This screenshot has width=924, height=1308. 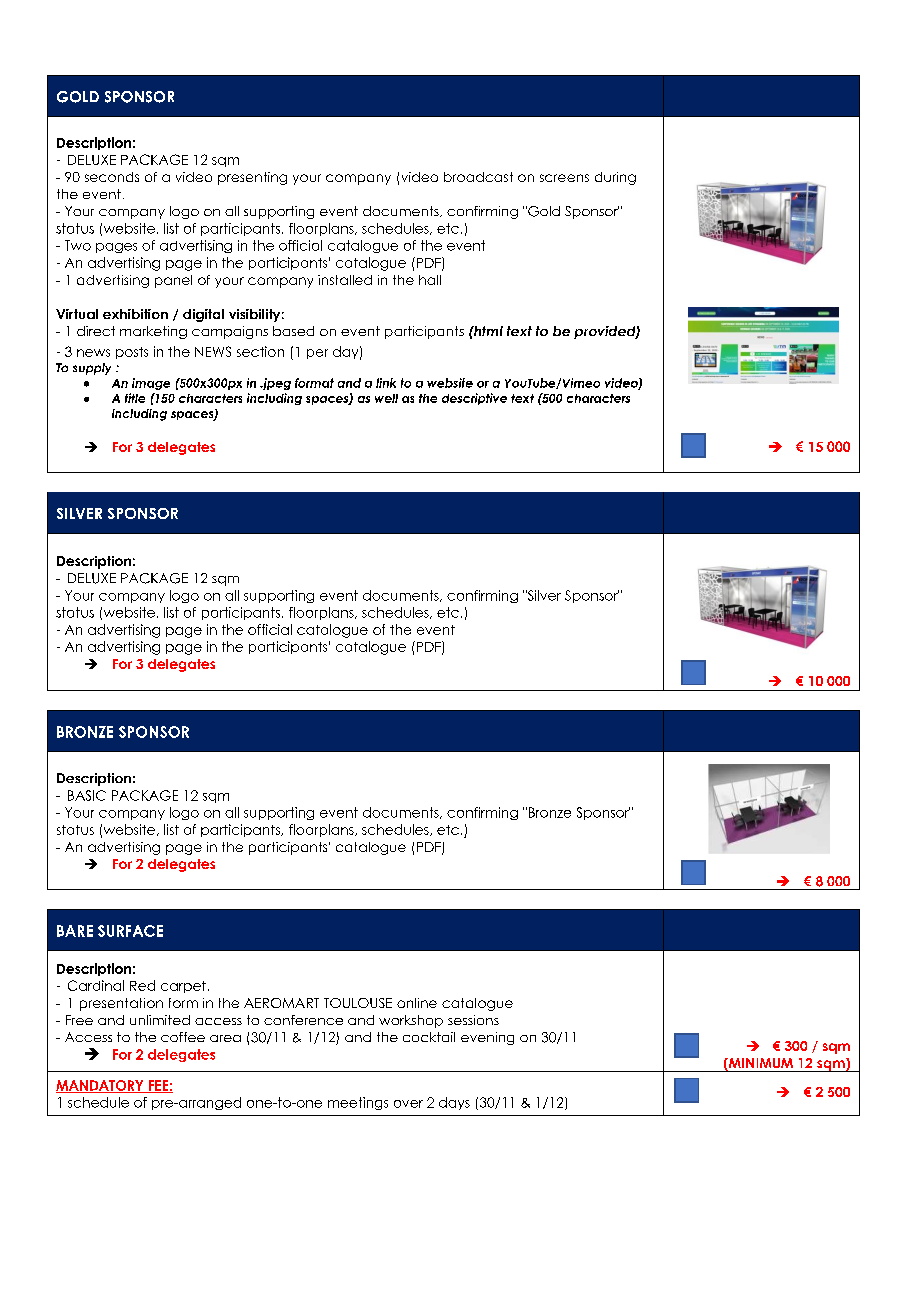 What do you see at coordinates (345, 280) in the screenshot?
I see `installed` at bounding box center [345, 280].
